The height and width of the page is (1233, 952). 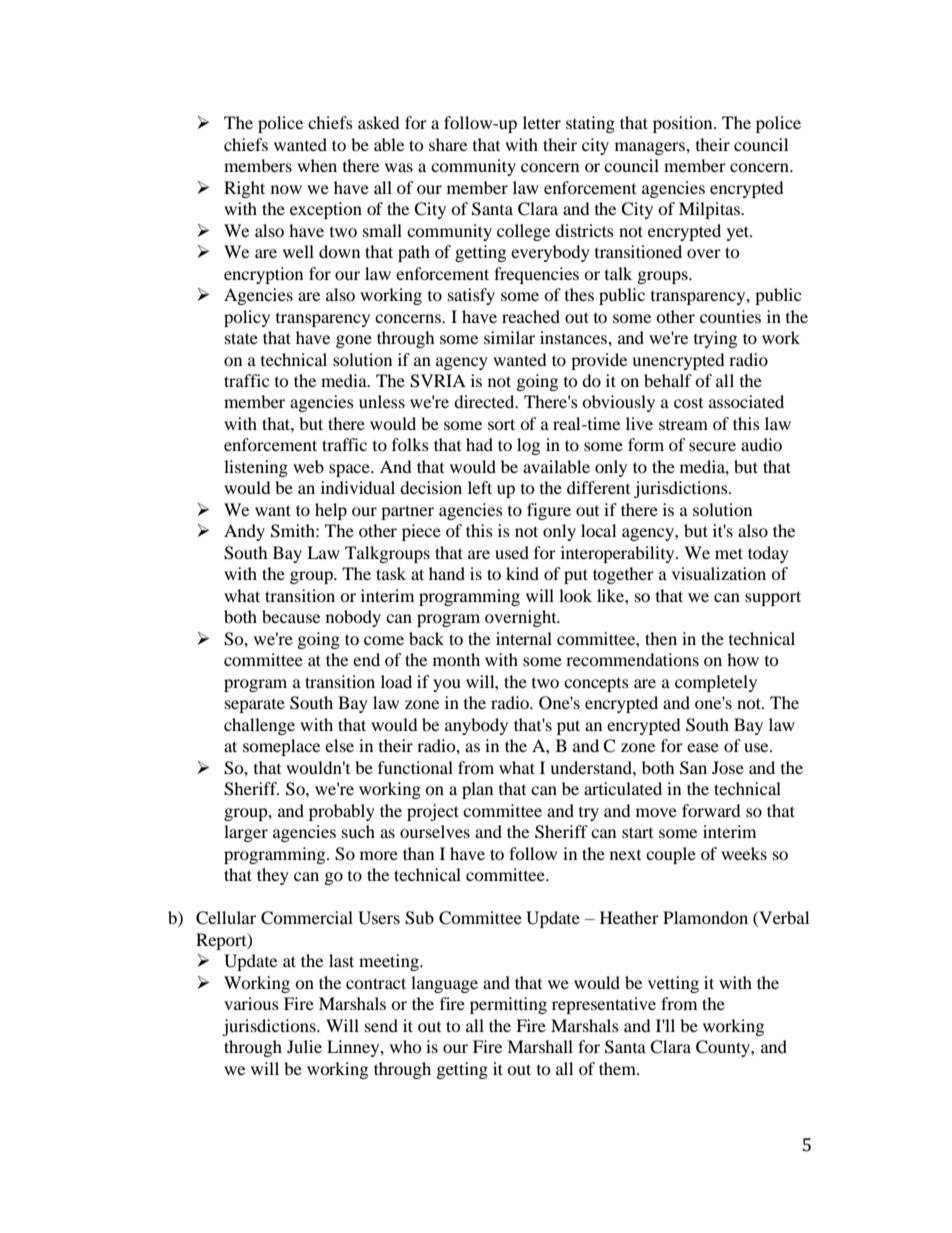 I want to click on visualization, so click(x=719, y=573).
